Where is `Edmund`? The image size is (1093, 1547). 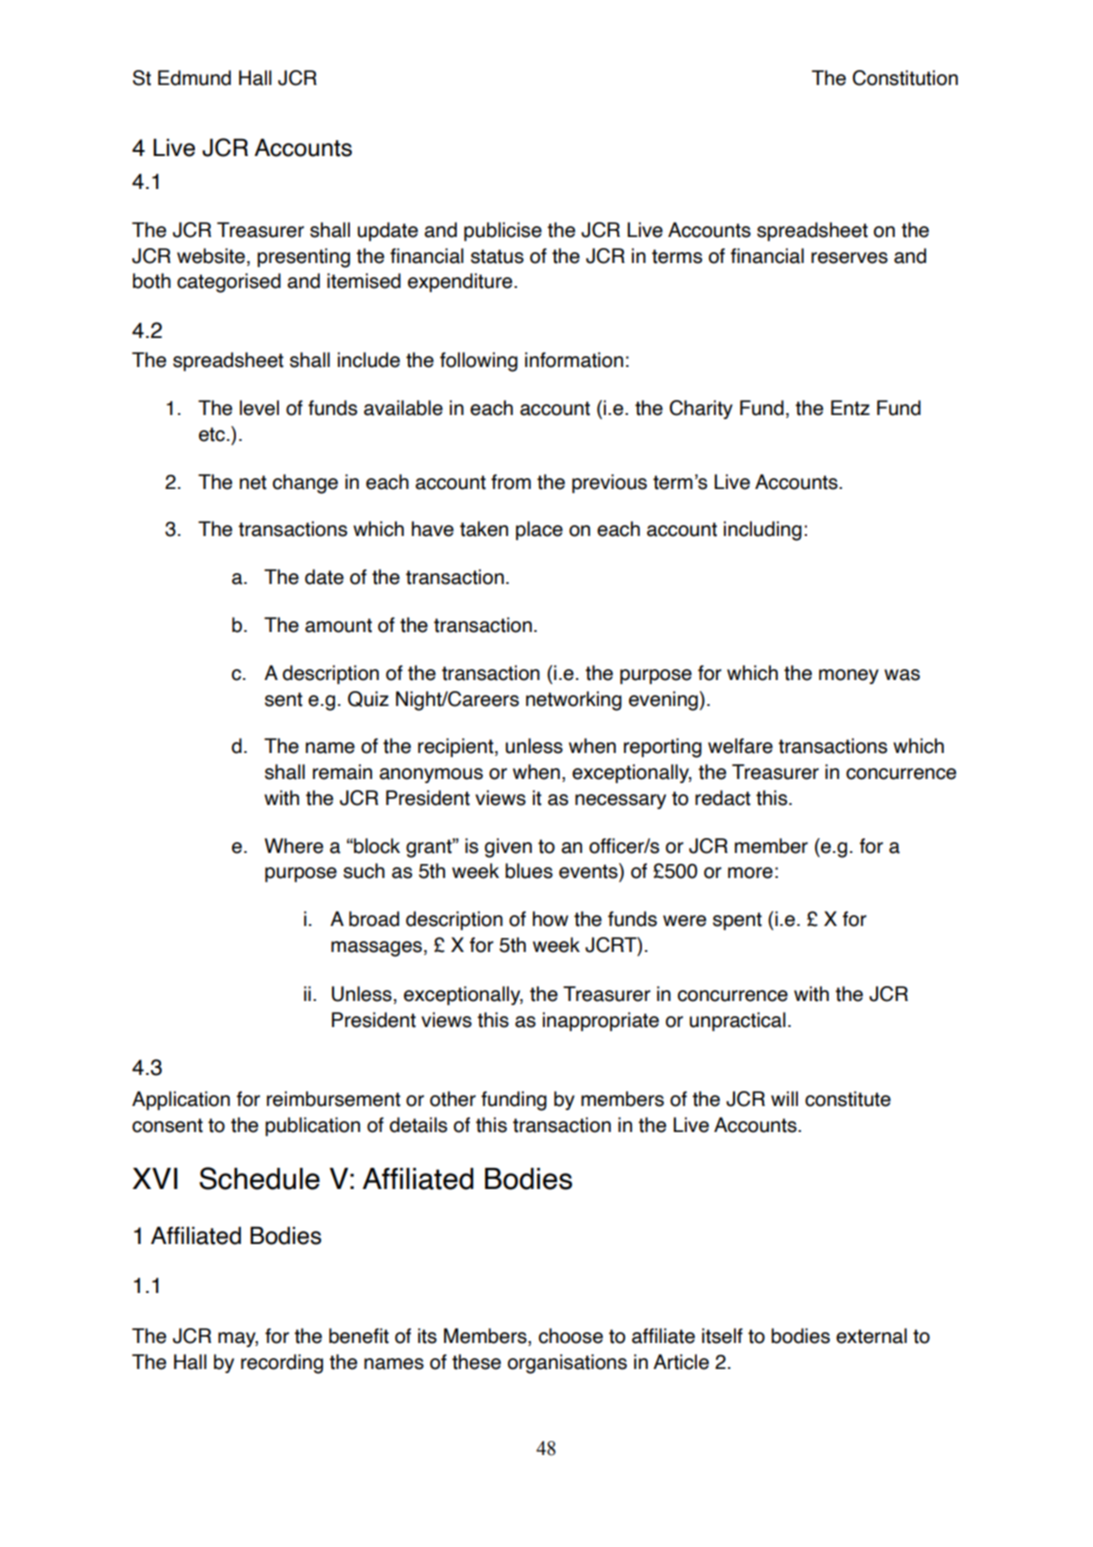 Edmund is located at coordinates (194, 78).
